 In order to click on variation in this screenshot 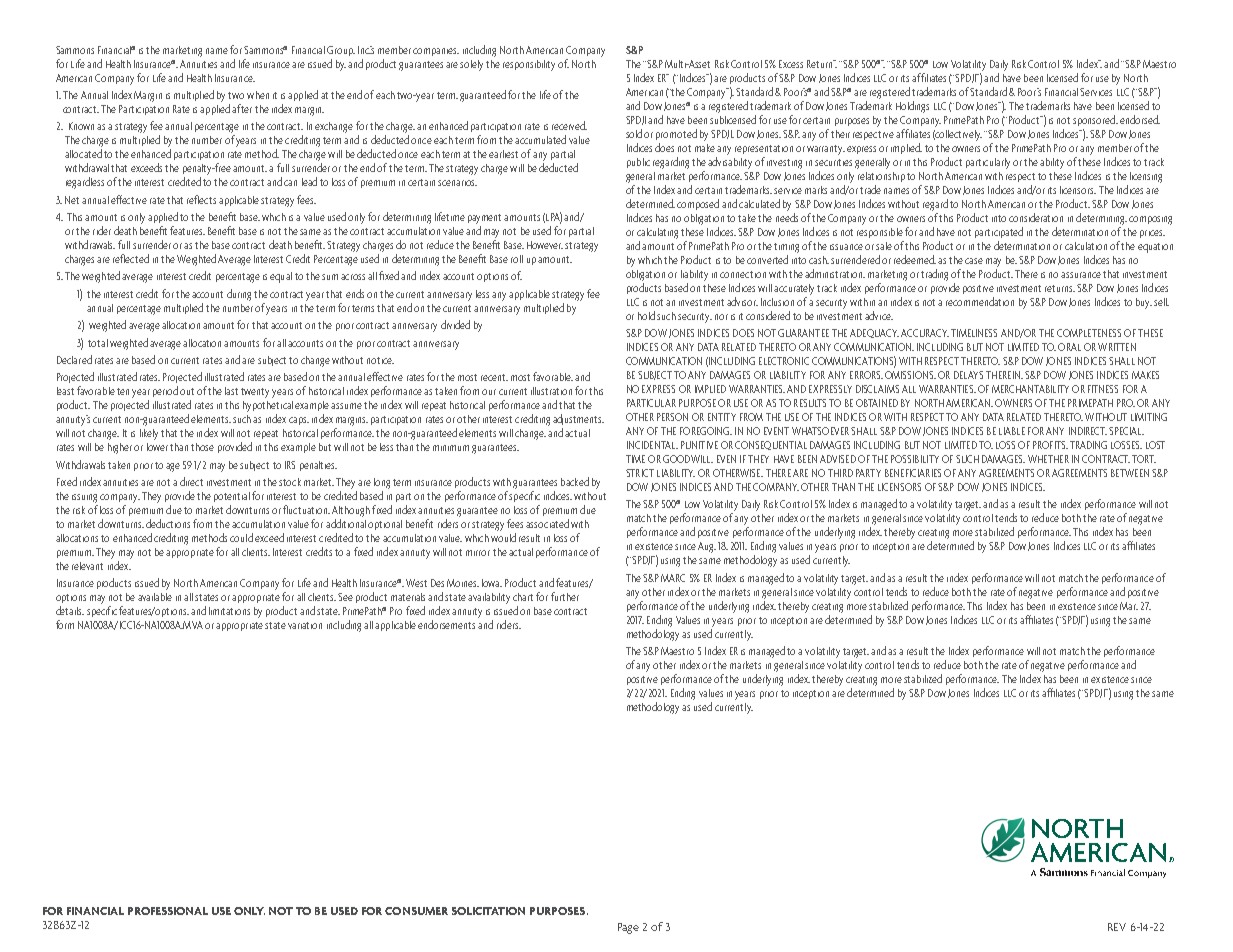, I will do `click(305, 625)`.
